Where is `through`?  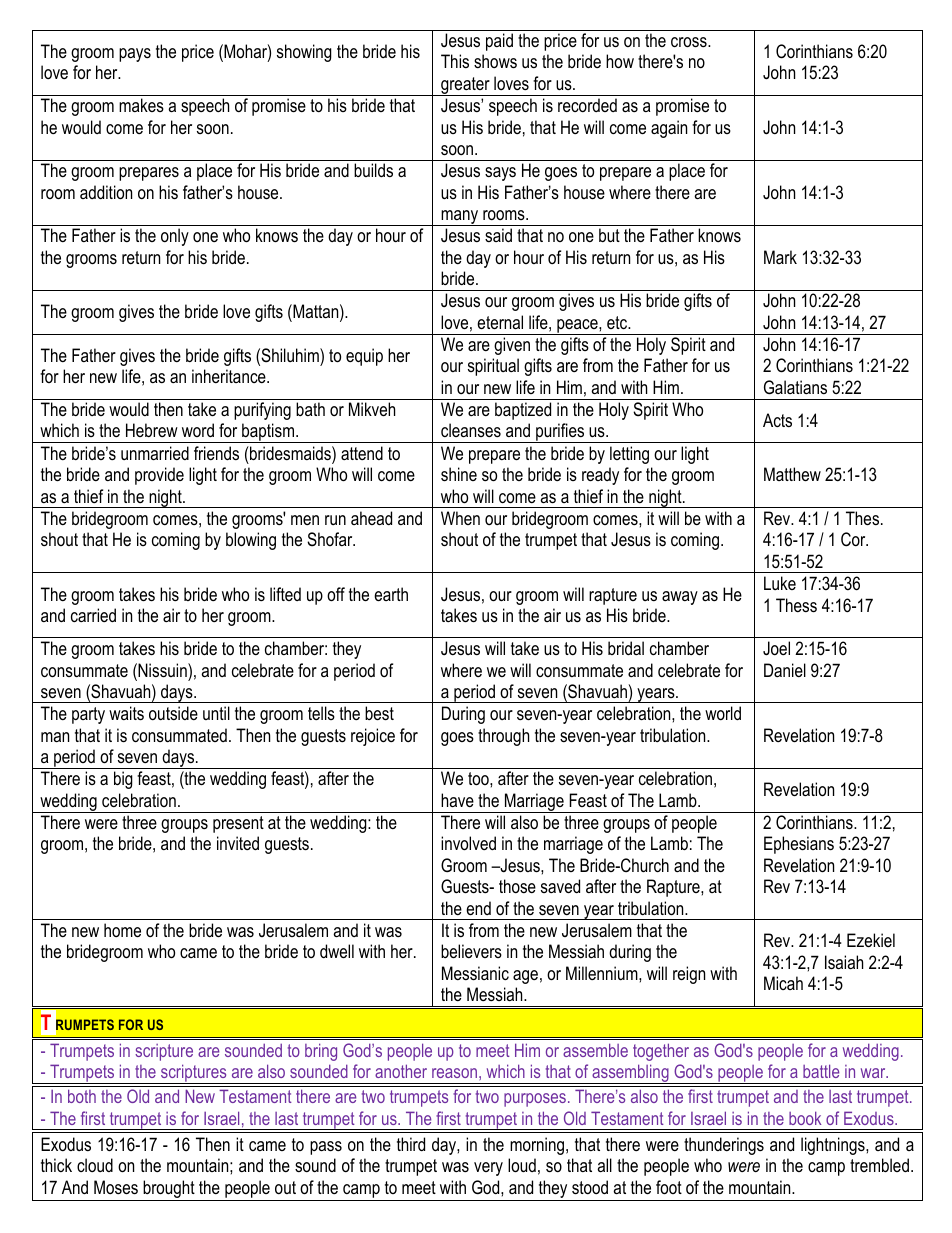
through is located at coordinates (503, 737).
